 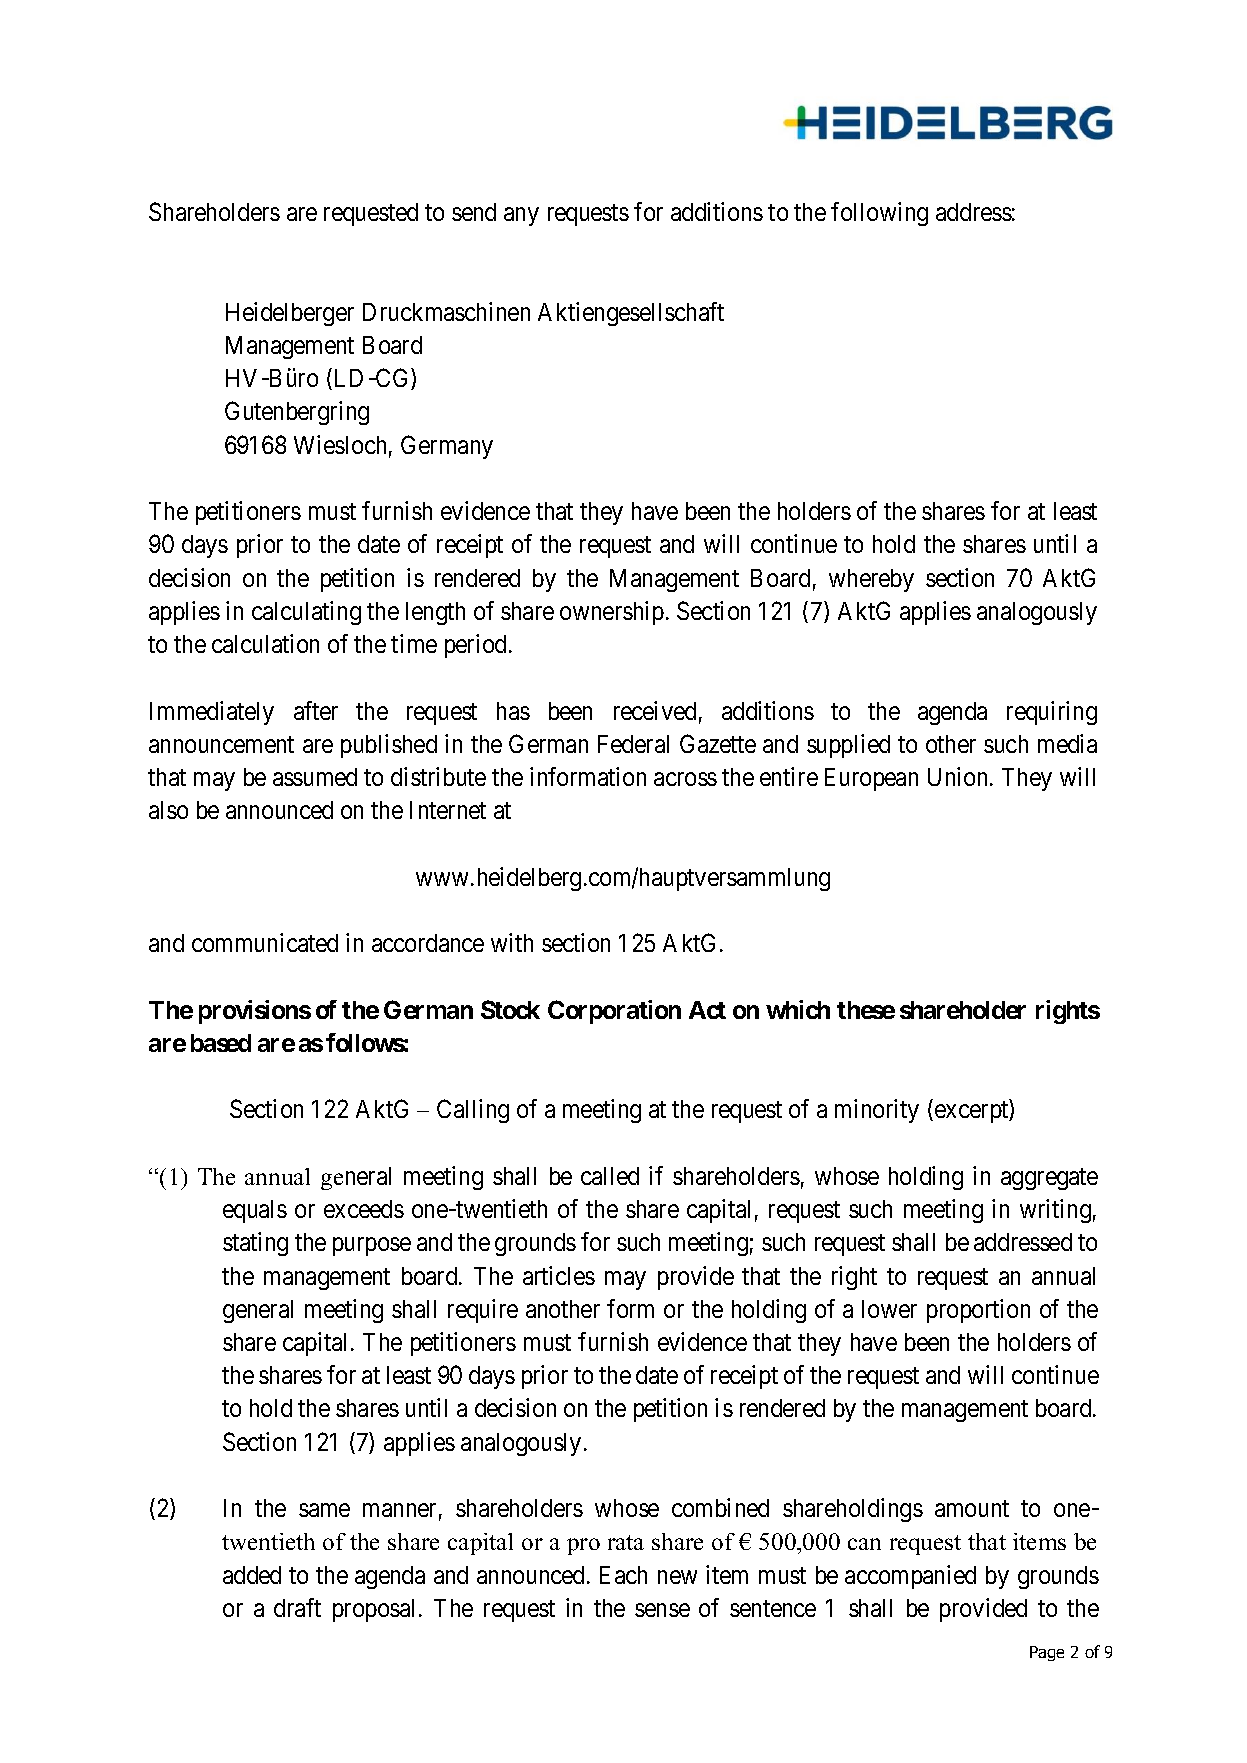 I want to click on send, so click(x=474, y=212).
